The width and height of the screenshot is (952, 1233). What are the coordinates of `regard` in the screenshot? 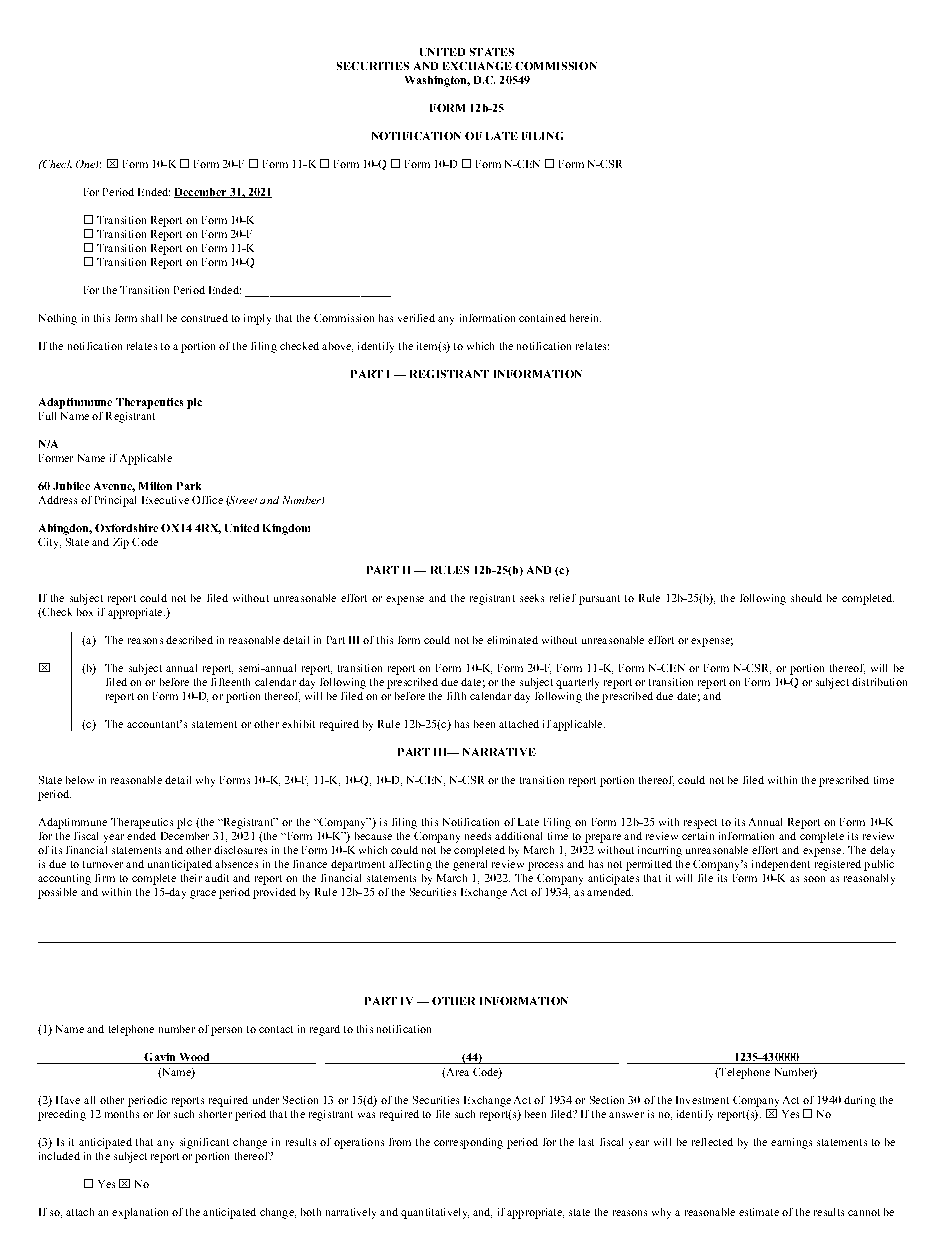 It's located at (325, 1030).
